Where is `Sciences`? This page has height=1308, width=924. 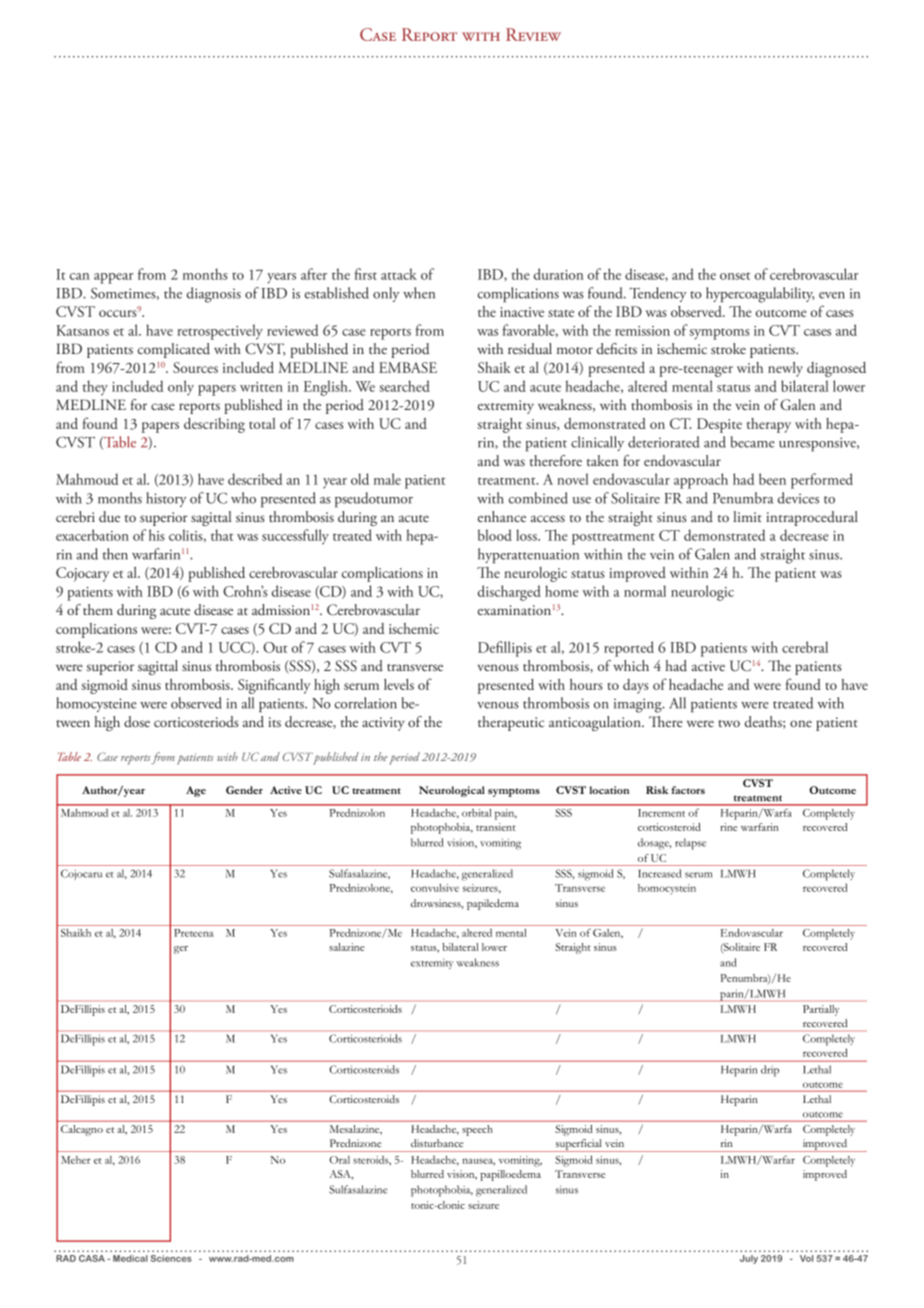 Sciences is located at coordinates (171, 1258).
